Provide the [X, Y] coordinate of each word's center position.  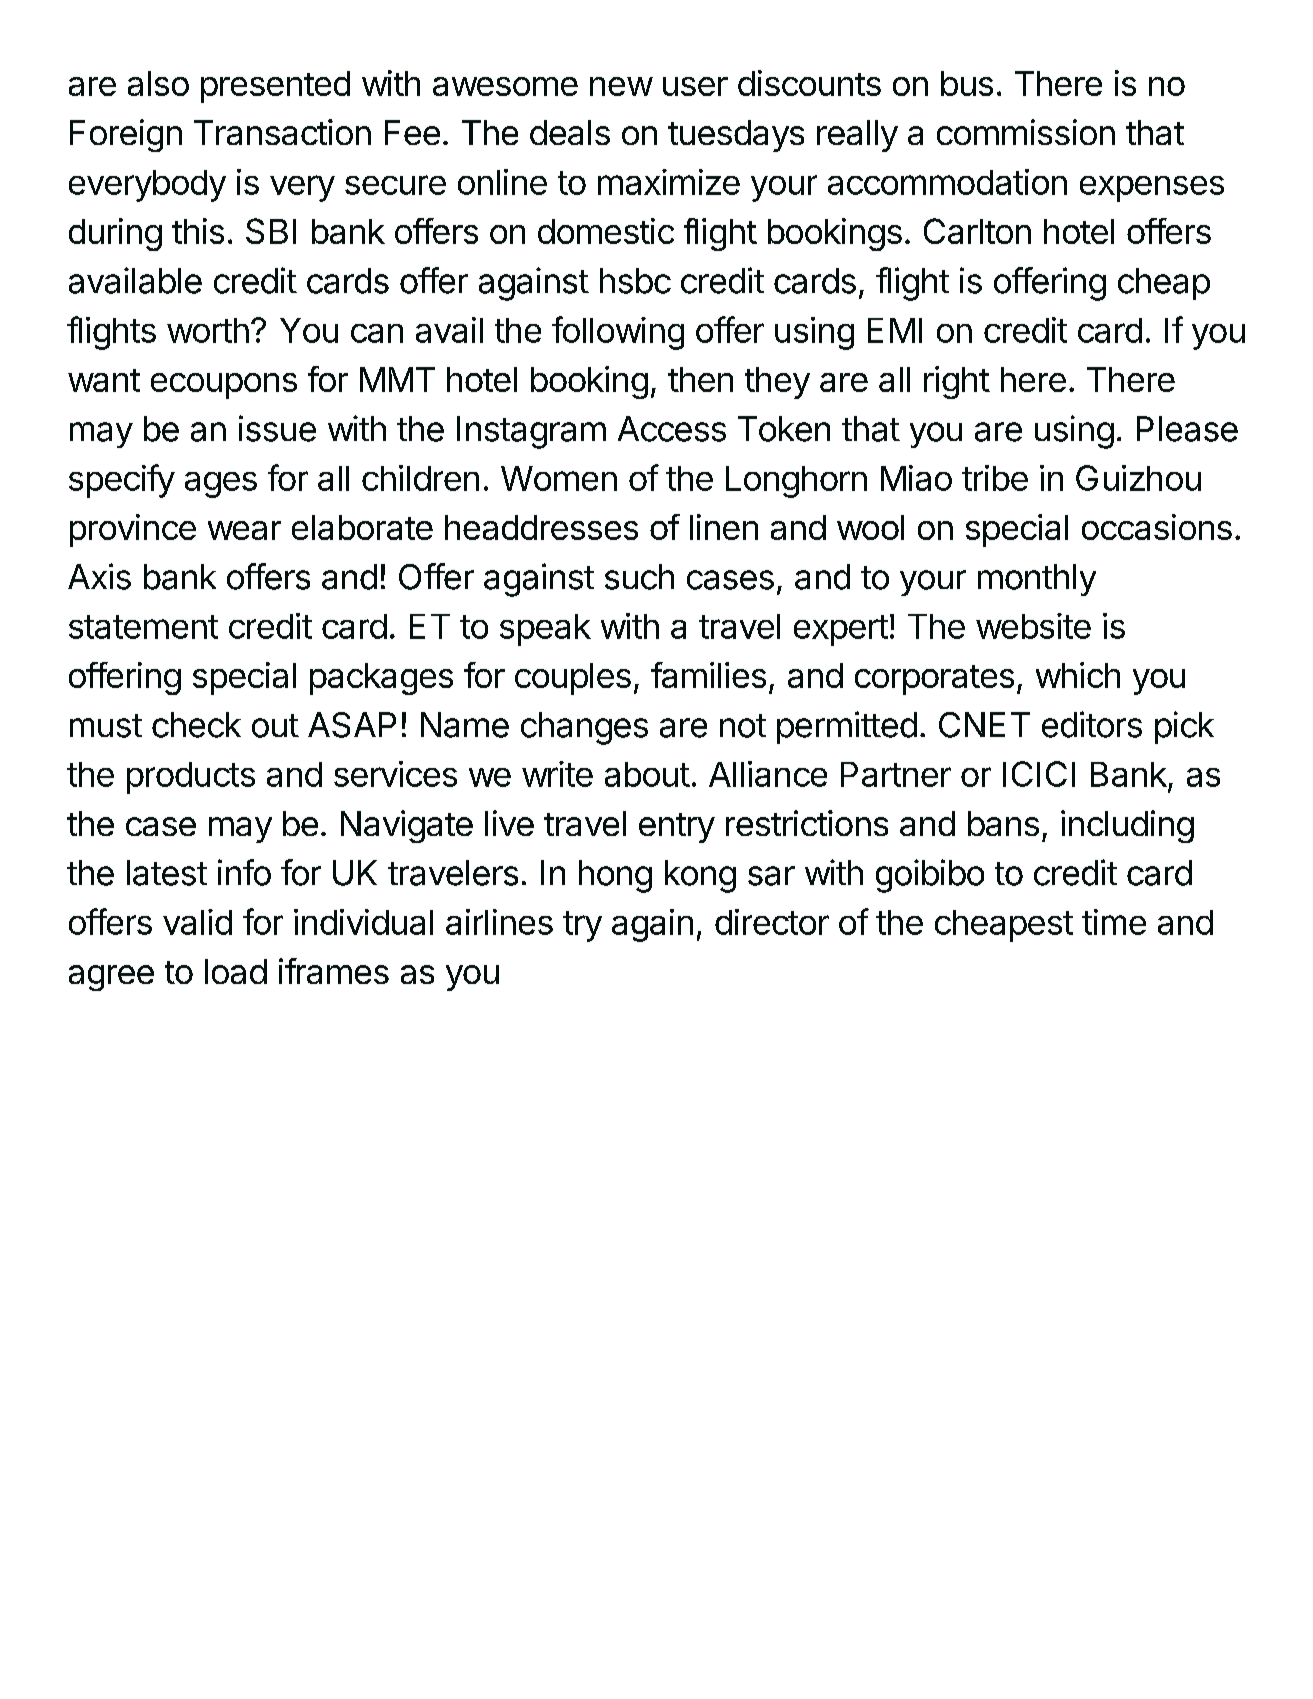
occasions [1157, 527]
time [1114, 922]
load [236, 971]
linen [724, 527]
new [621, 86]
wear [244, 530]
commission [1026, 132]
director [772, 922]
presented [275, 87]
